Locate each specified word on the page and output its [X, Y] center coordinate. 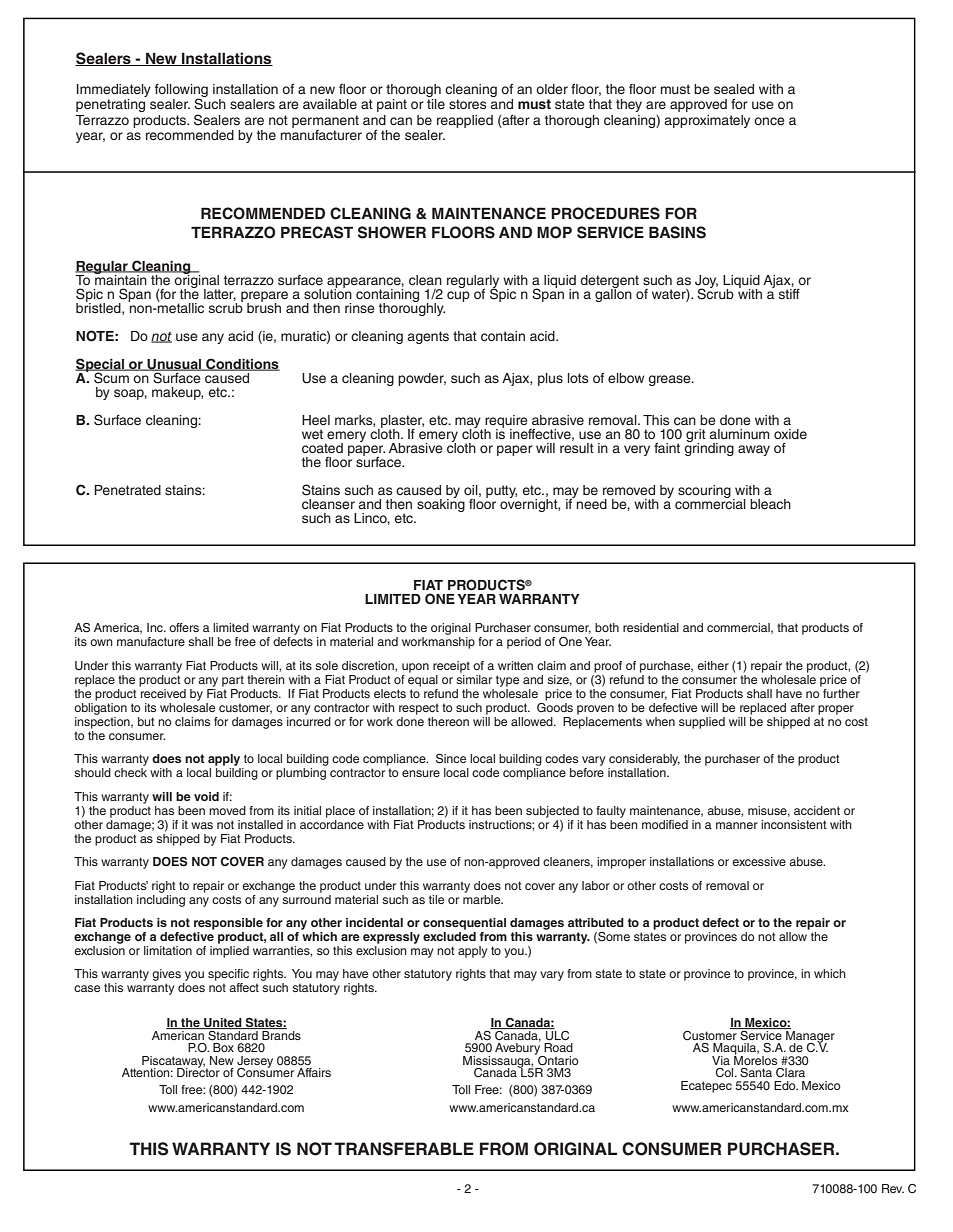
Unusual [174, 365]
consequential [464, 924]
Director [198, 1071]
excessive [759, 861]
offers [184, 627]
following [181, 91]
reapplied [465, 121]
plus [550, 379]
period [524, 643]
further [840, 692]
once [769, 121]
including [161, 899]
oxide [790, 434]
